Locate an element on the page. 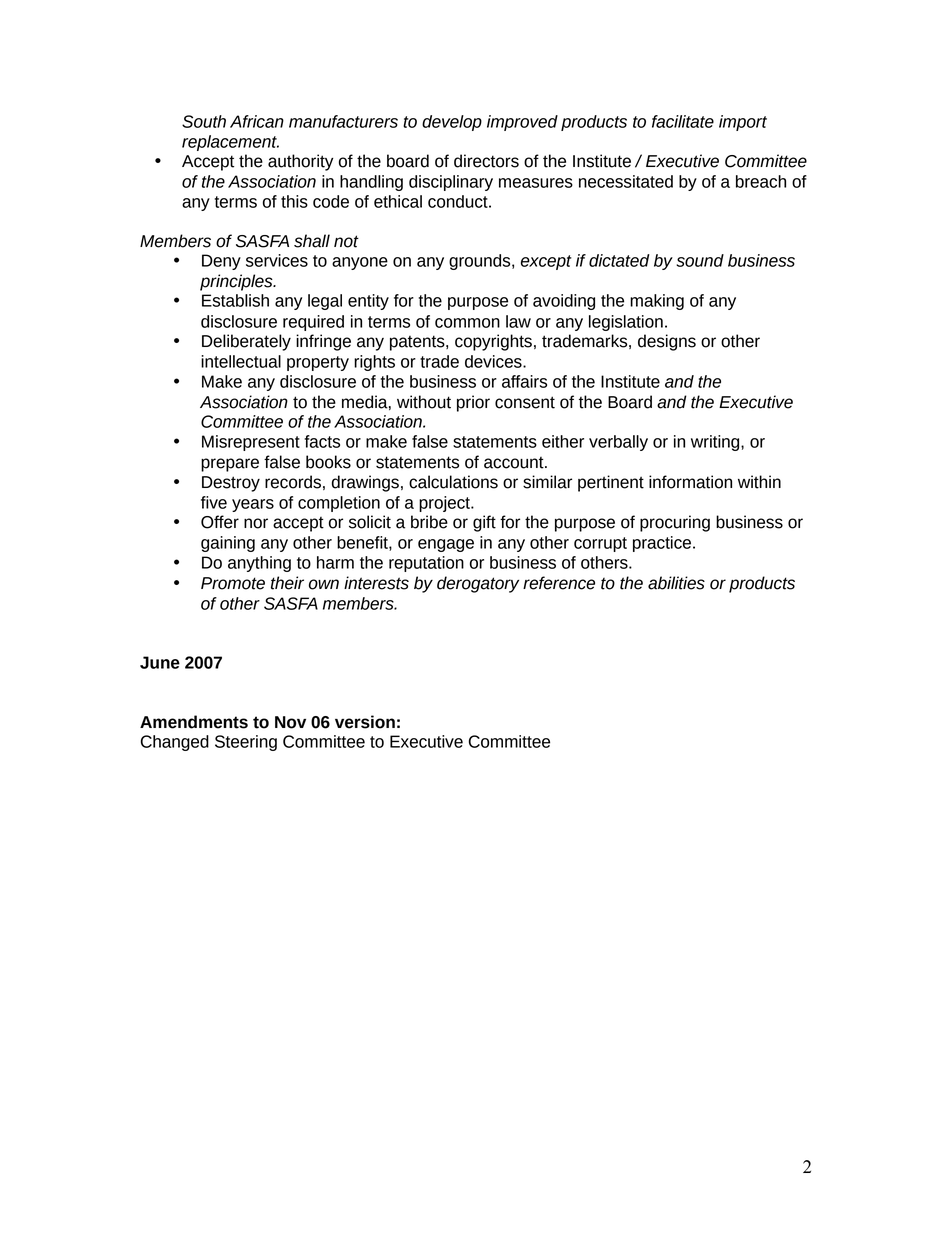 Image resolution: width=952 pixels, height=1233 pixels. writing is located at coordinates (716, 443).
